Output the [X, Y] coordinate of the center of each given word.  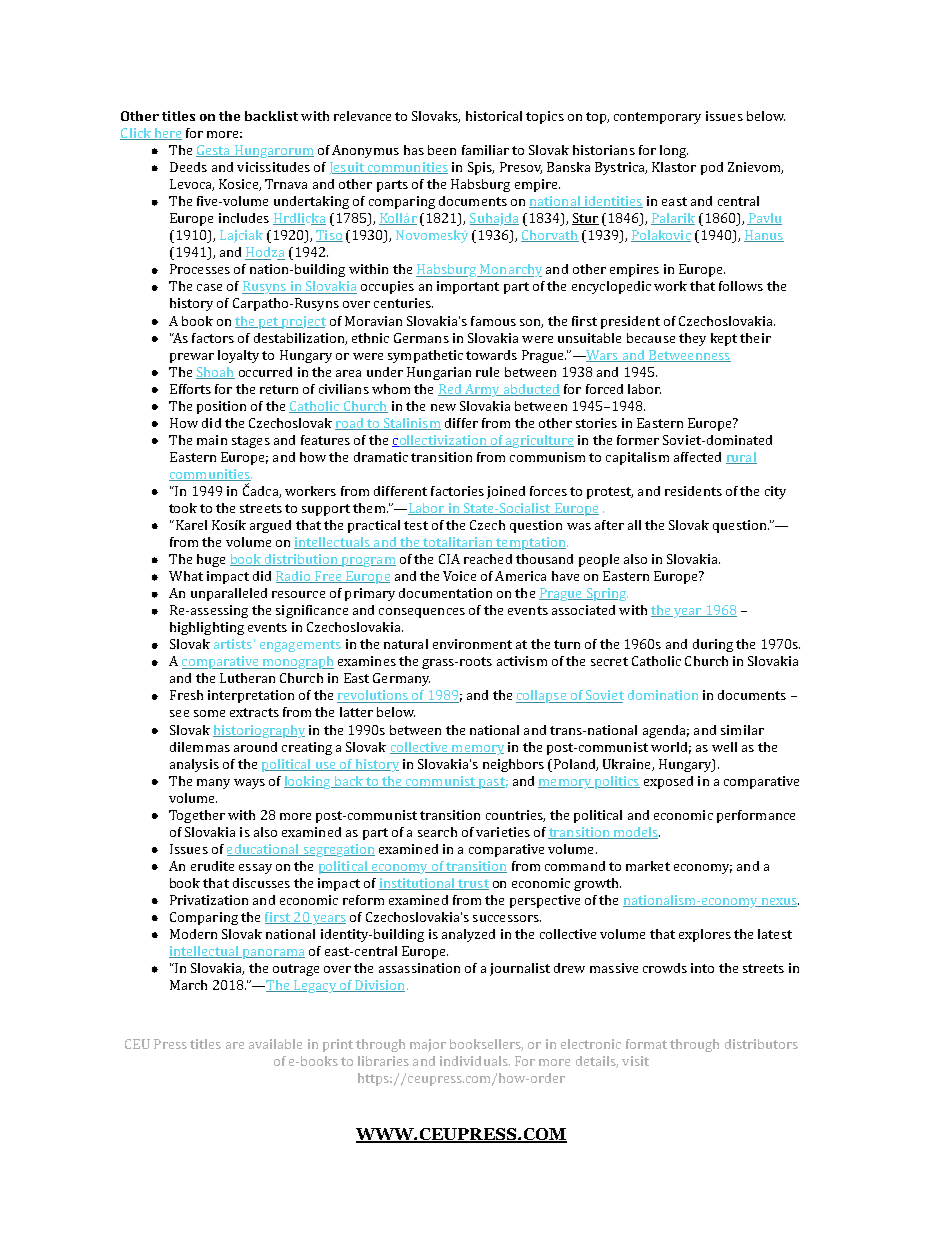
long [674, 151]
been [442, 150]
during [713, 645]
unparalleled [229, 594]
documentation [445, 593]
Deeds [188, 167]
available [275, 1044]
